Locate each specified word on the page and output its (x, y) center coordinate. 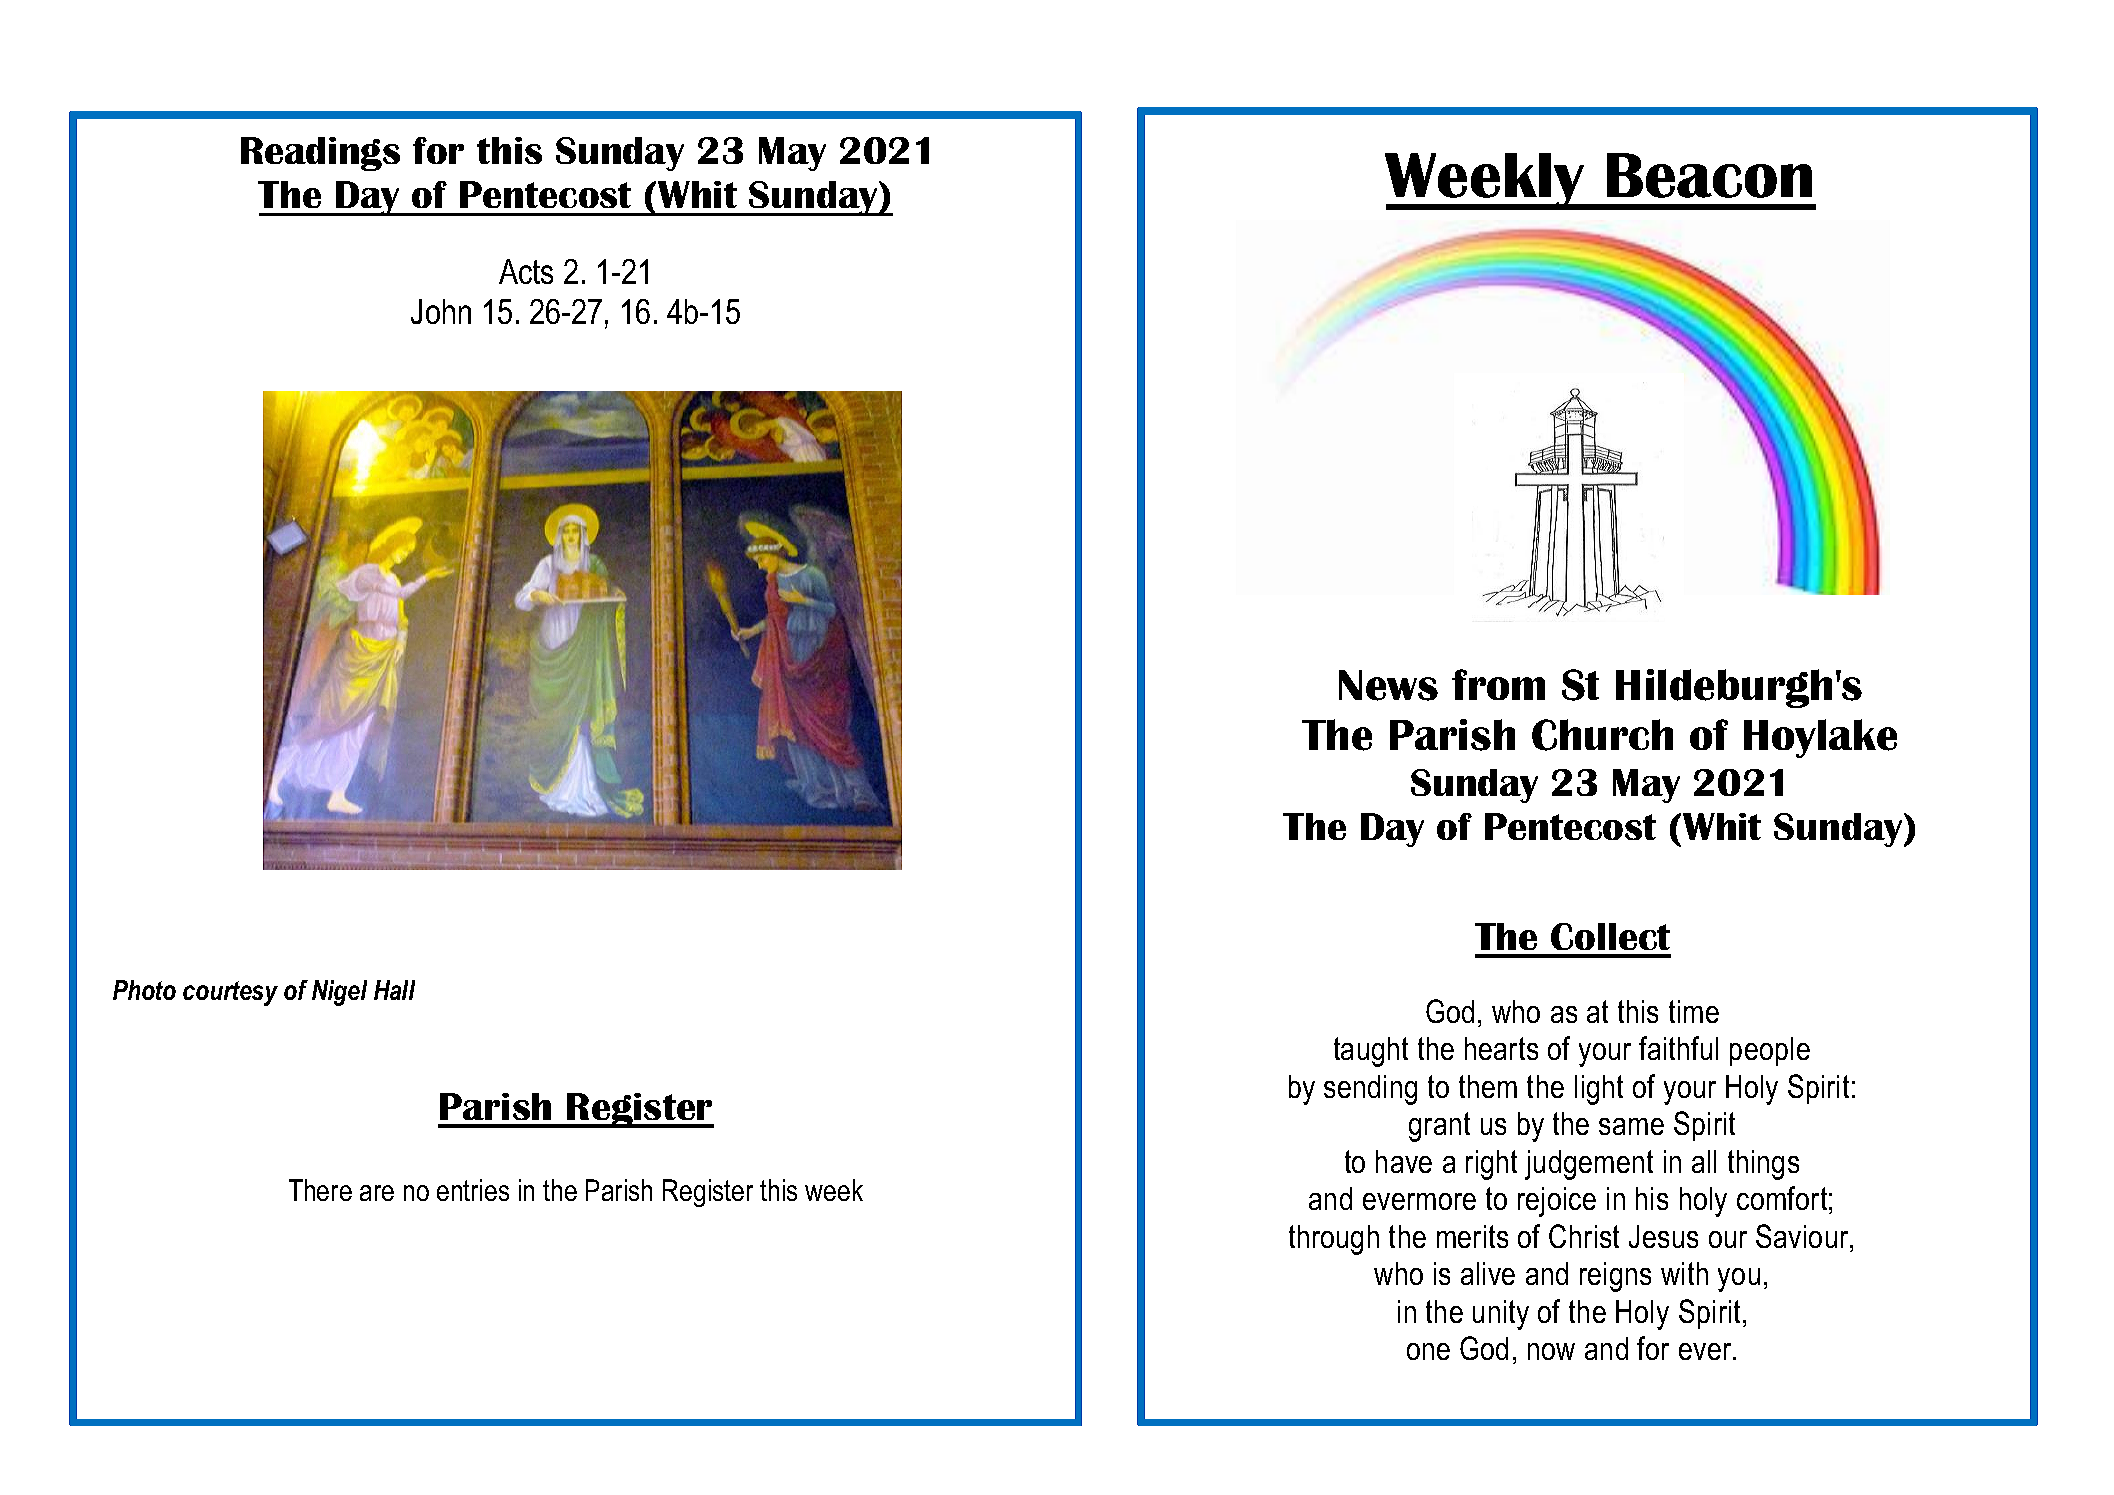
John (441, 311)
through (1334, 1240)
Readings (320, 154)
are (377, 1193)
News (1388, 685)
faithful (1678, 1048)
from (1498, 684)
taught (1371, 1052)
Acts (526, 271)
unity (1501, 1315)
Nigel (339, 993)
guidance (706, 699)
